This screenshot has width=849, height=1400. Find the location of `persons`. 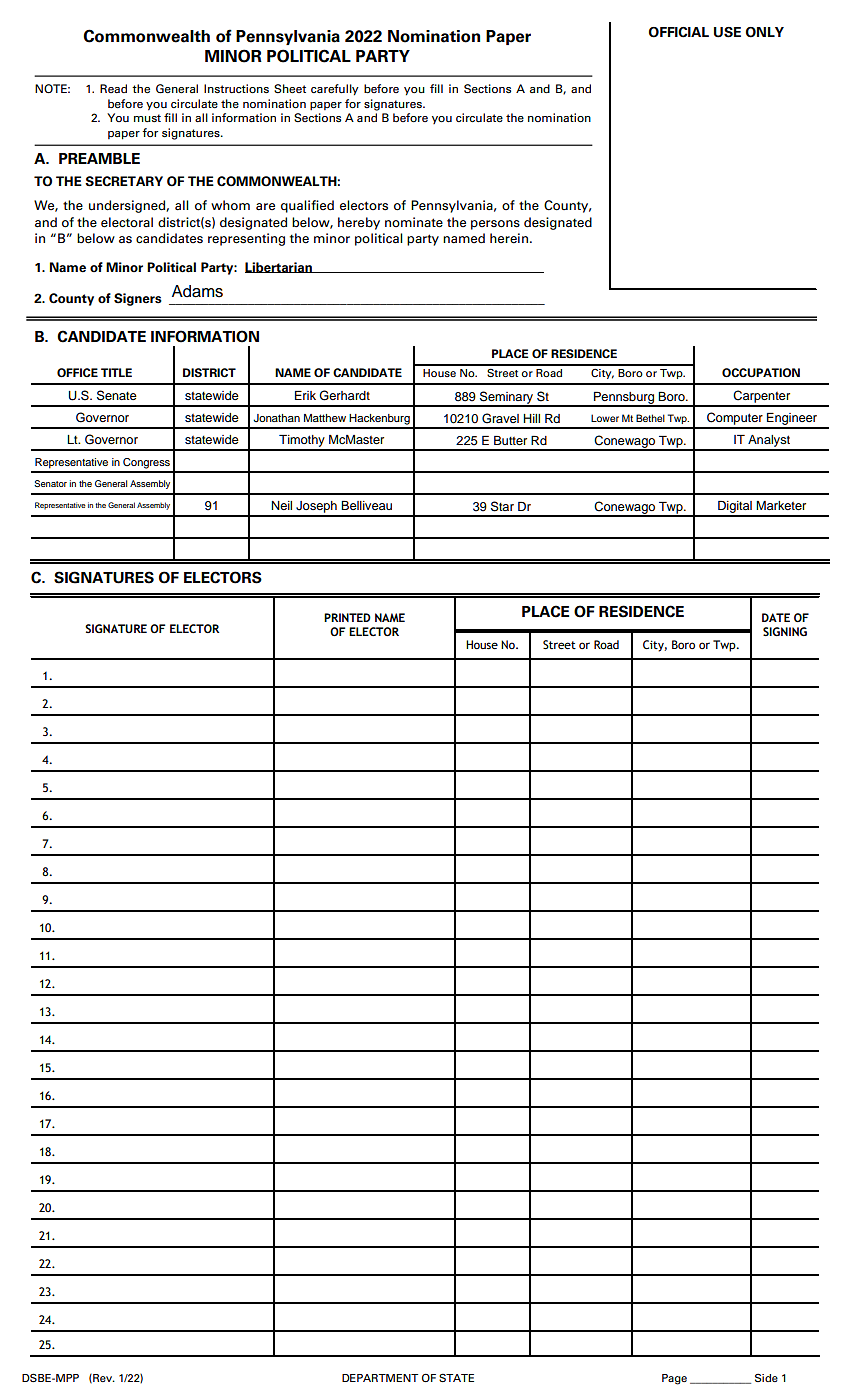

persons is located at coordinates (495, 225).
